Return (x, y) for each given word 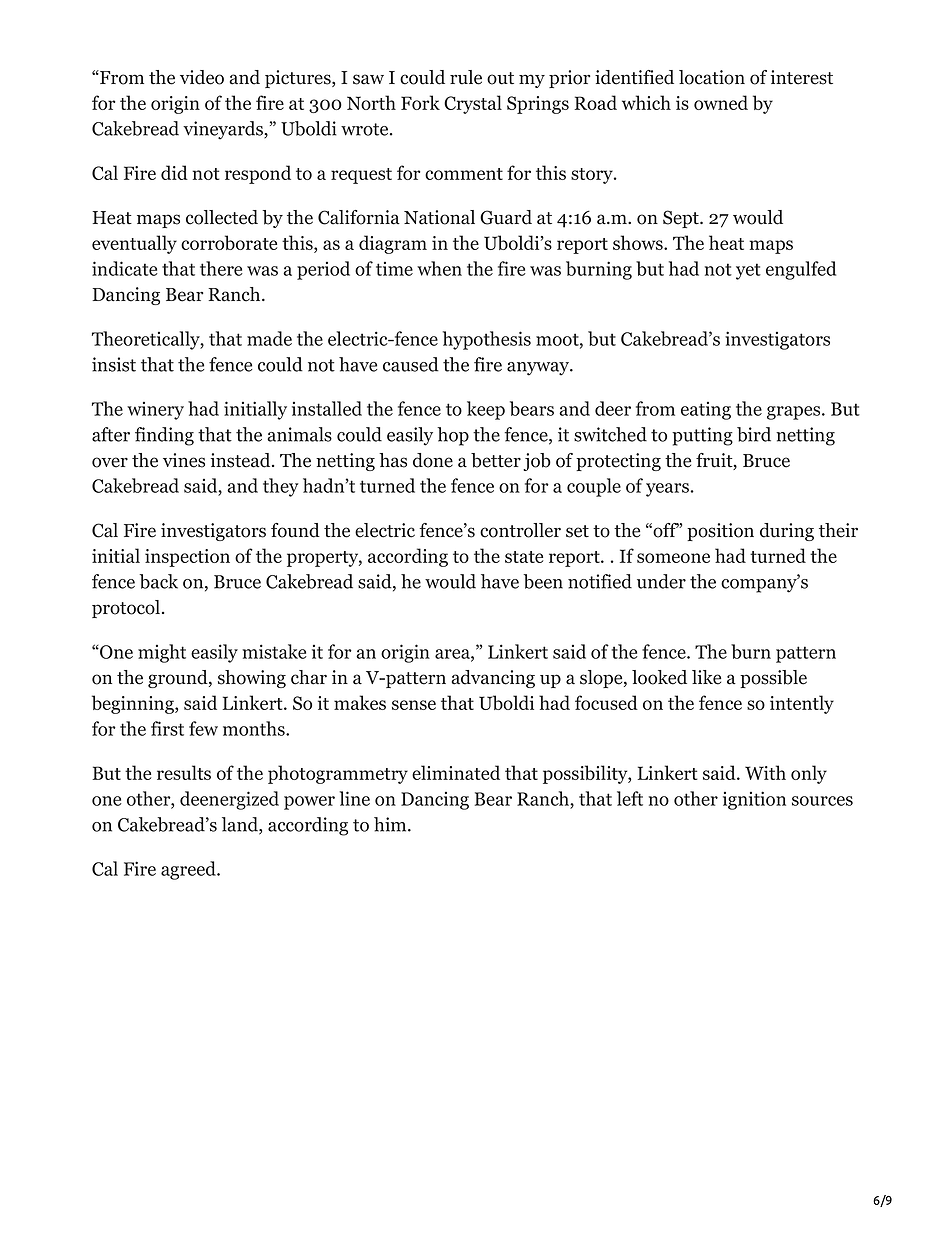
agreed (189, 870)
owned (721, 102)
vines (184, 460)
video (202, 77)
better (496, 460)
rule (466, 77)
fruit (715, 461)
